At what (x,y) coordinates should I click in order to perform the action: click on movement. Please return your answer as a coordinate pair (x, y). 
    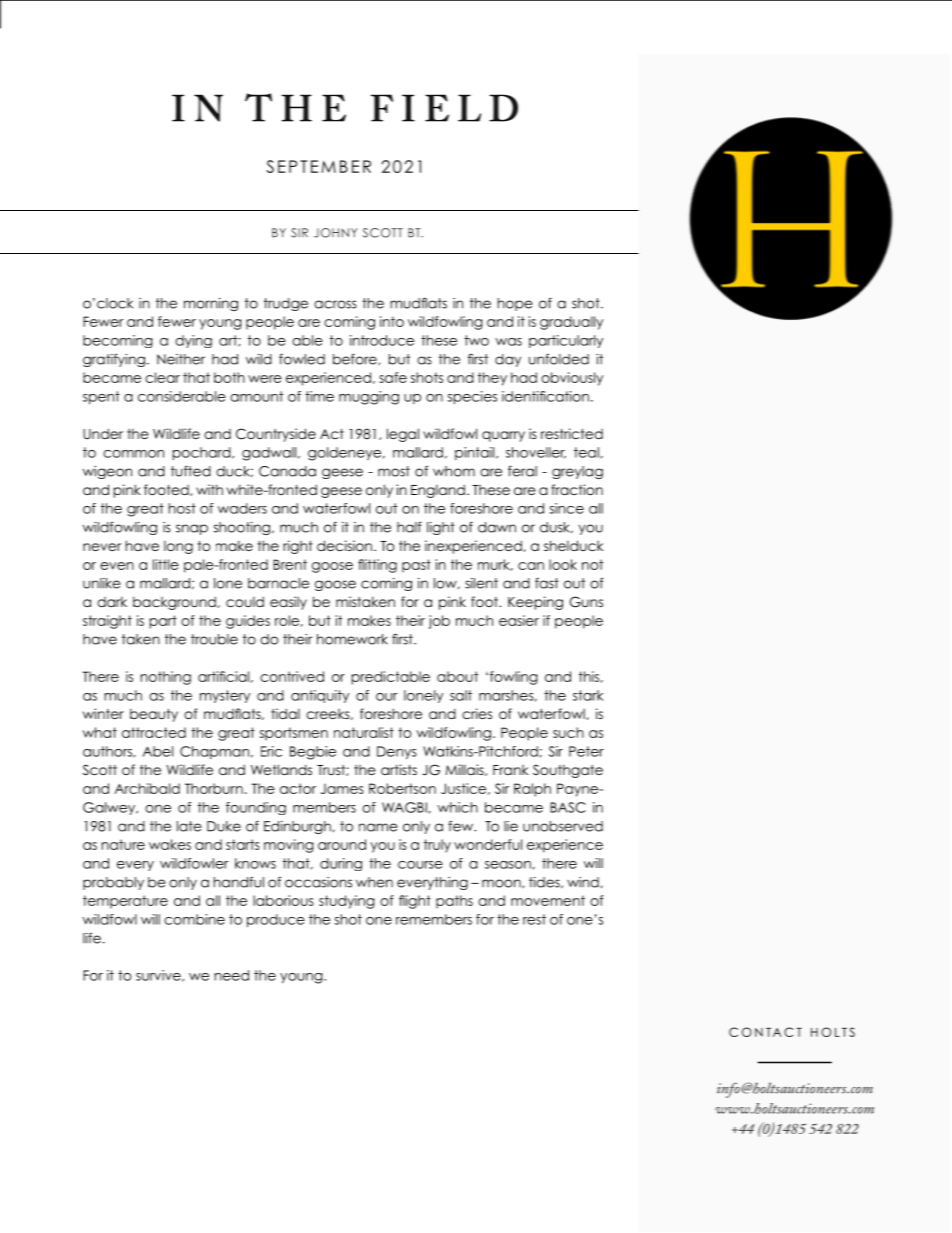
    Looking at the image, I should click on (548, 900).
